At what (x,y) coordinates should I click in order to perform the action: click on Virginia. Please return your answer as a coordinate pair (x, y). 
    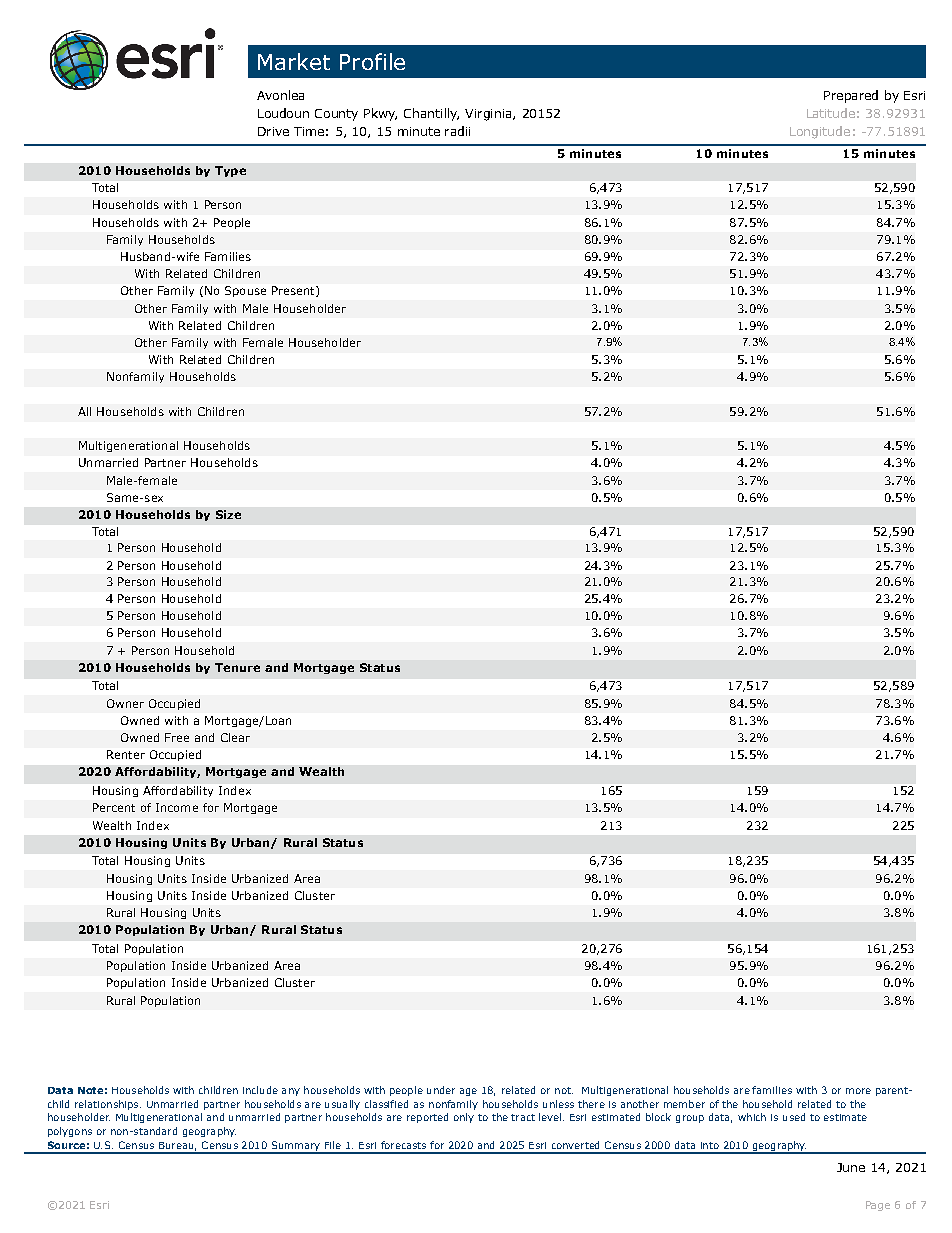
    Looking at the image, I should click on (489, 115).
